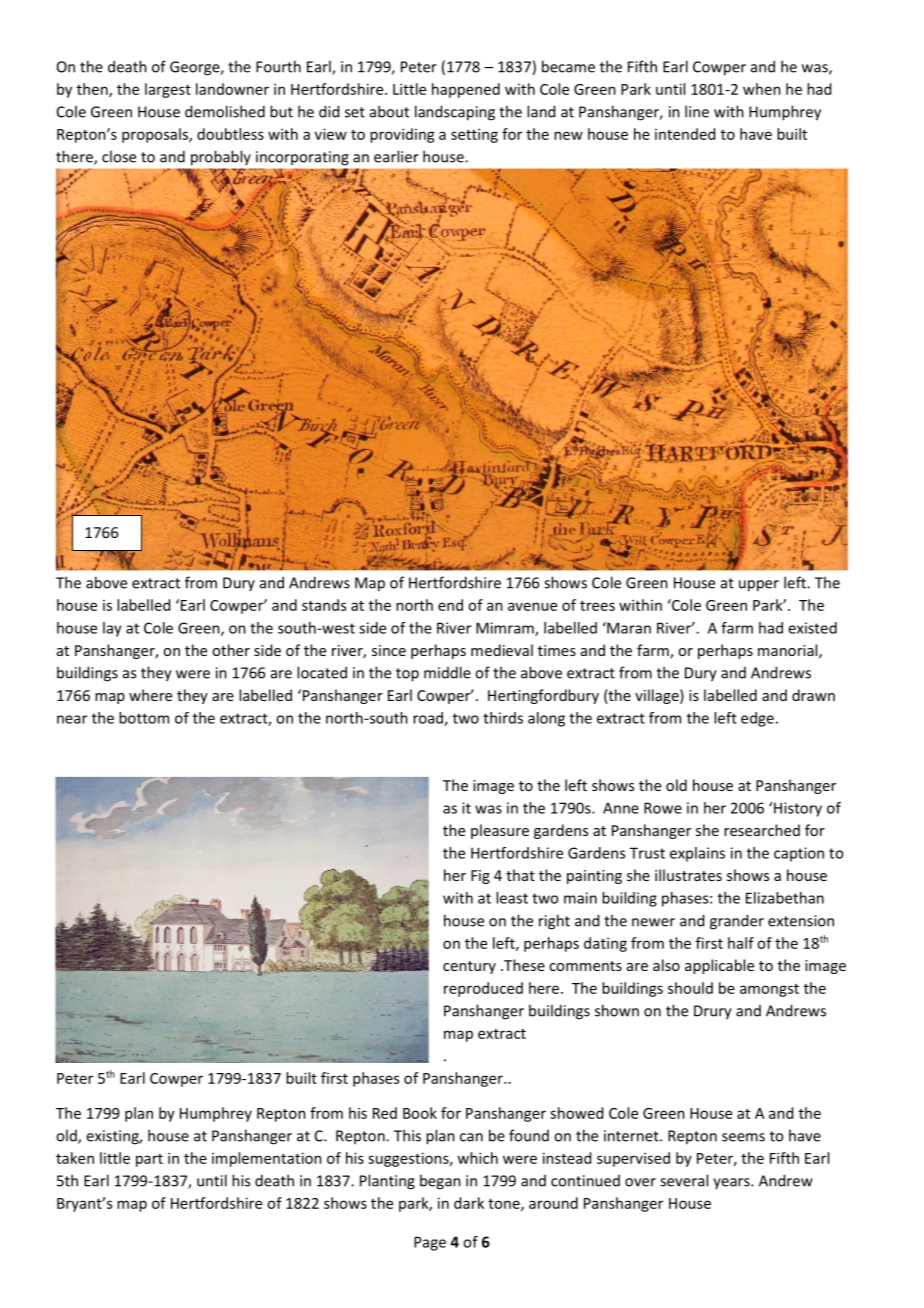 The image size is (924, 1308). What do you see at coordinates (112, 629) in the screenshot?
I see `lay` at bounding box center [112, 629].
